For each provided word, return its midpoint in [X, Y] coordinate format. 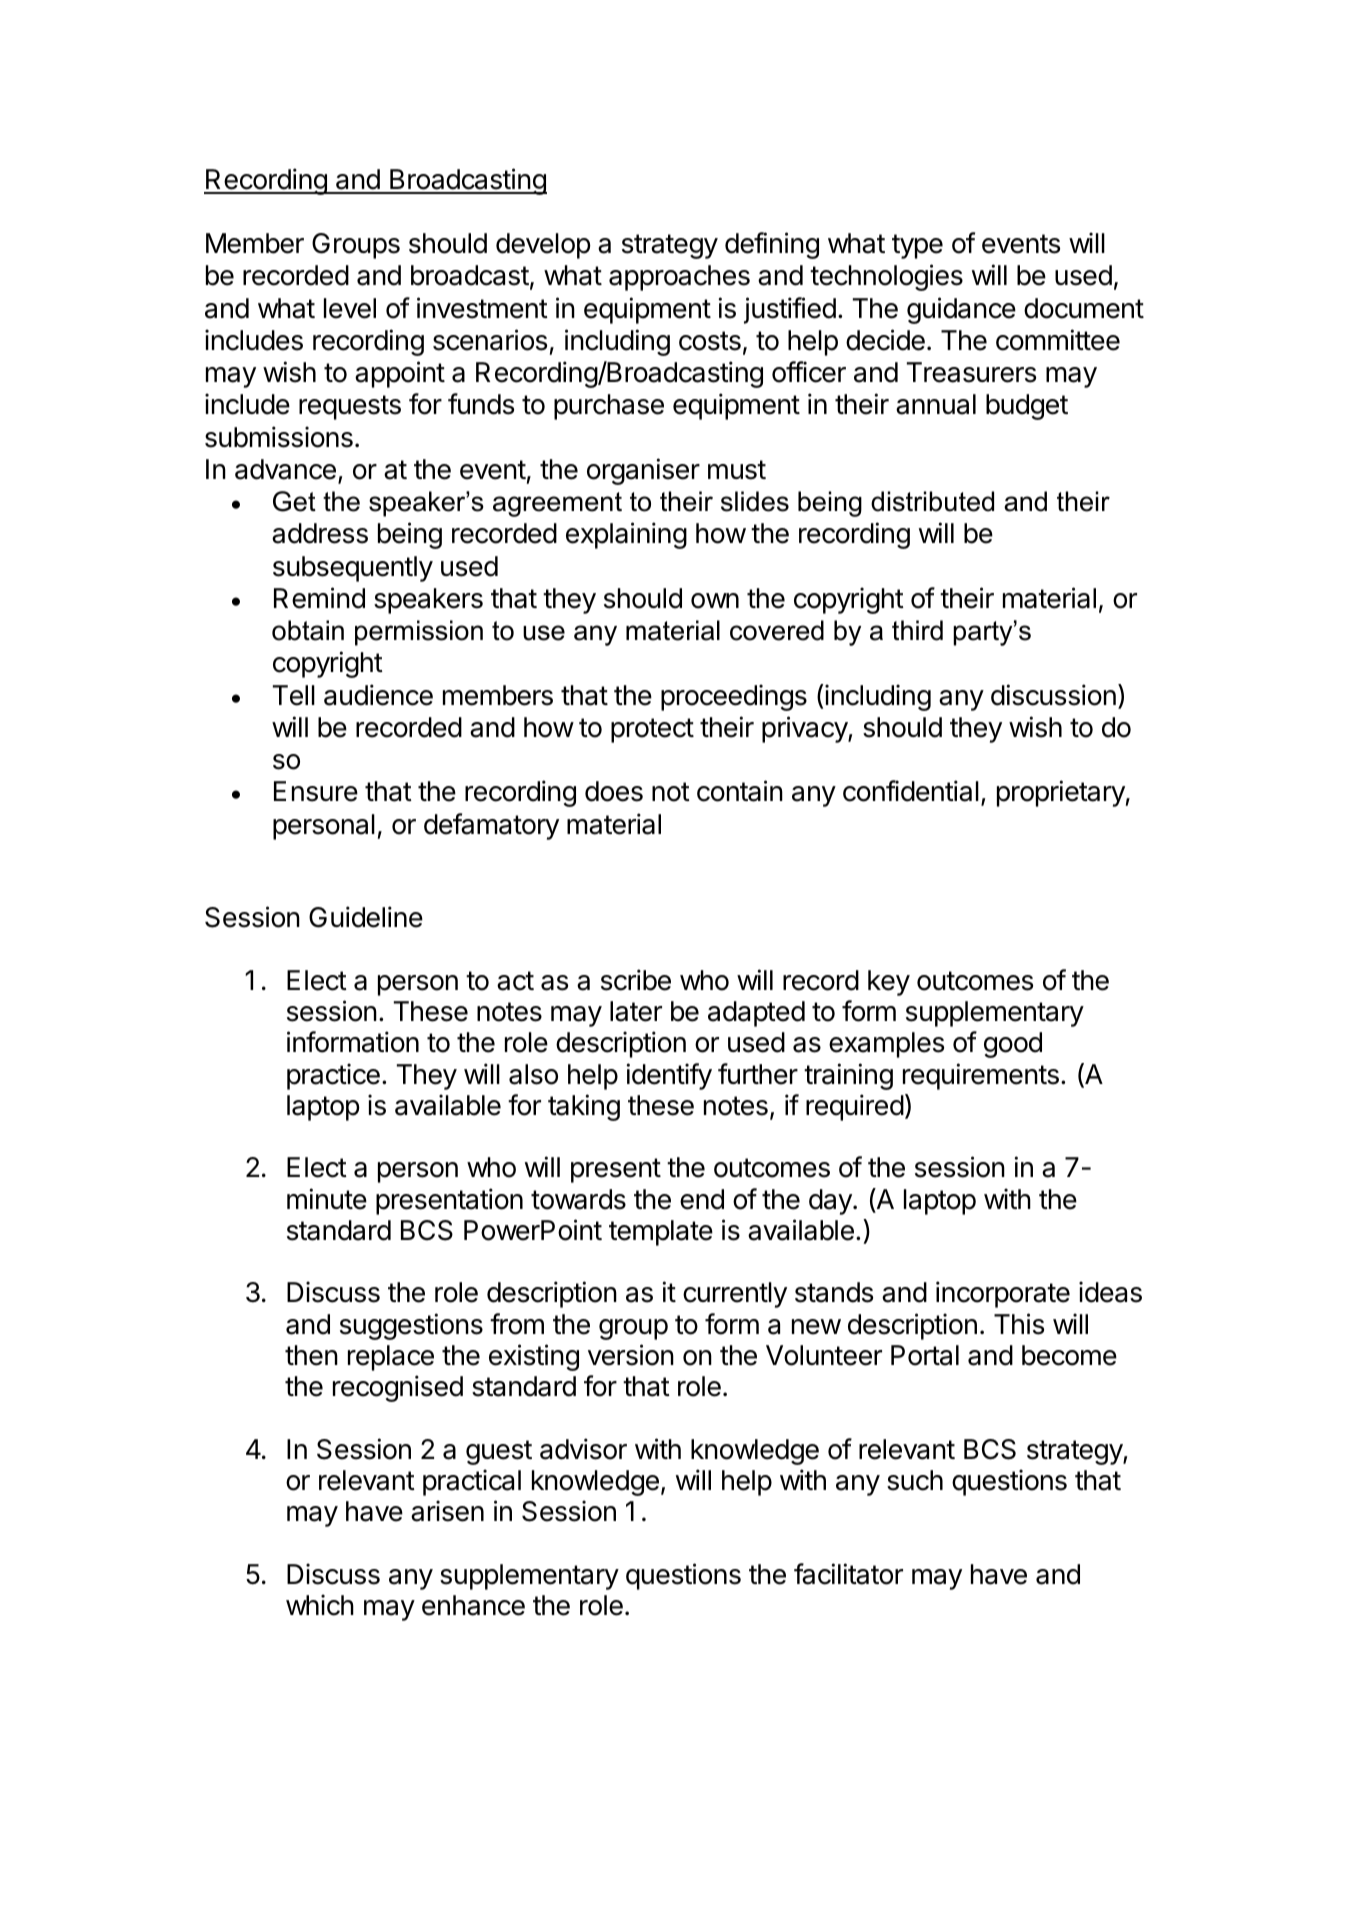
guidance [961, 310]
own [715, 601]
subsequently [353, 569]
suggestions [411, 1326]
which [320, 1605]
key [889, 983]
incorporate [1003, 1294]
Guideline [366, 917]
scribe [636, 980]
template [661, 1233]
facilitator [848, 1574]
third [917, 630]
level [350, 308]
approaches [679, 278]
